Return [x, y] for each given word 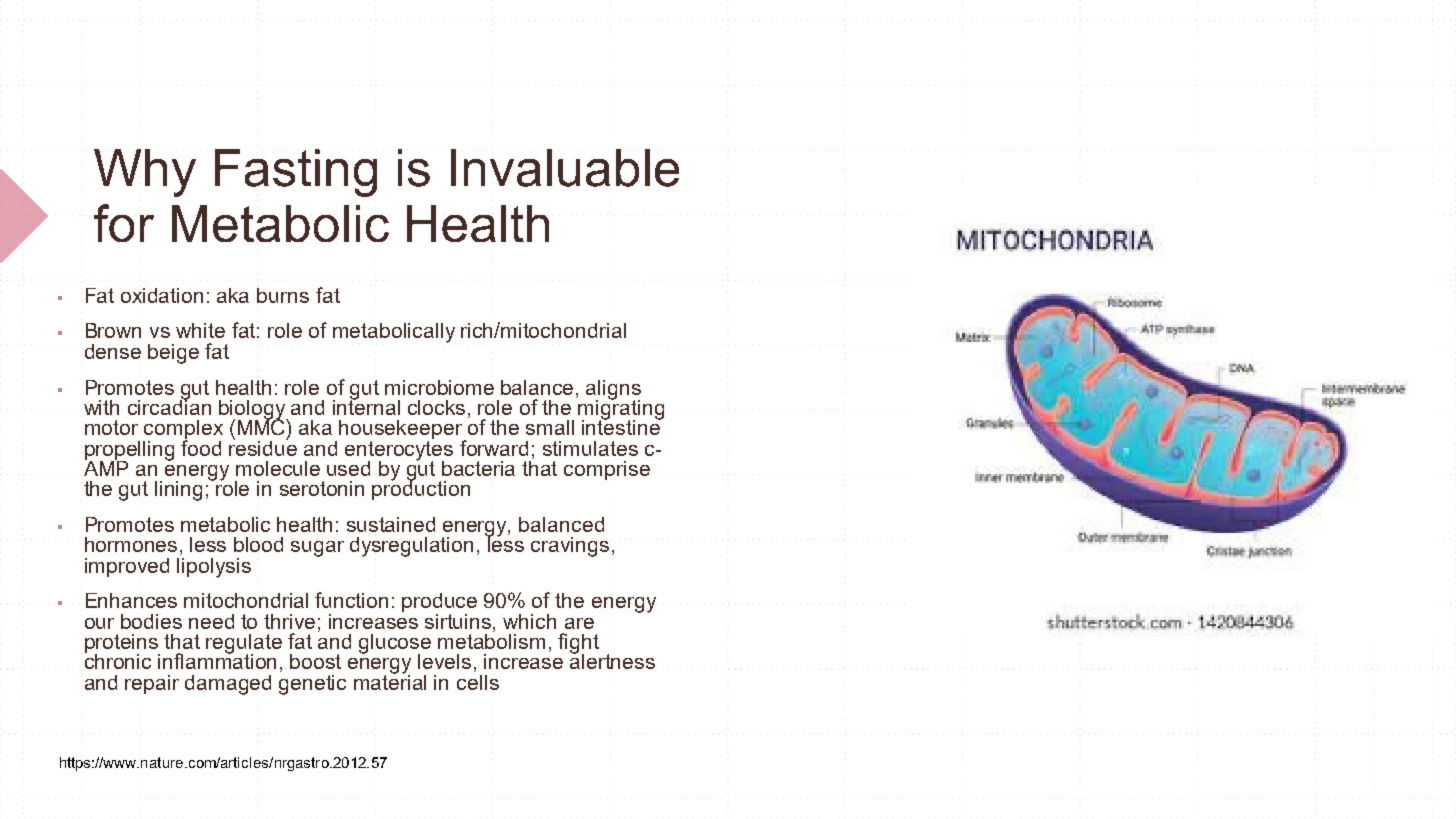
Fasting [296, 173]
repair [152, 684]
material [390, 681]
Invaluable [565, 168]
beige [173, 354]
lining [178, 491]
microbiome [439, 387]
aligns [613, 390]
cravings [570, 547]
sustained [391, 524]
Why [145, 173]
